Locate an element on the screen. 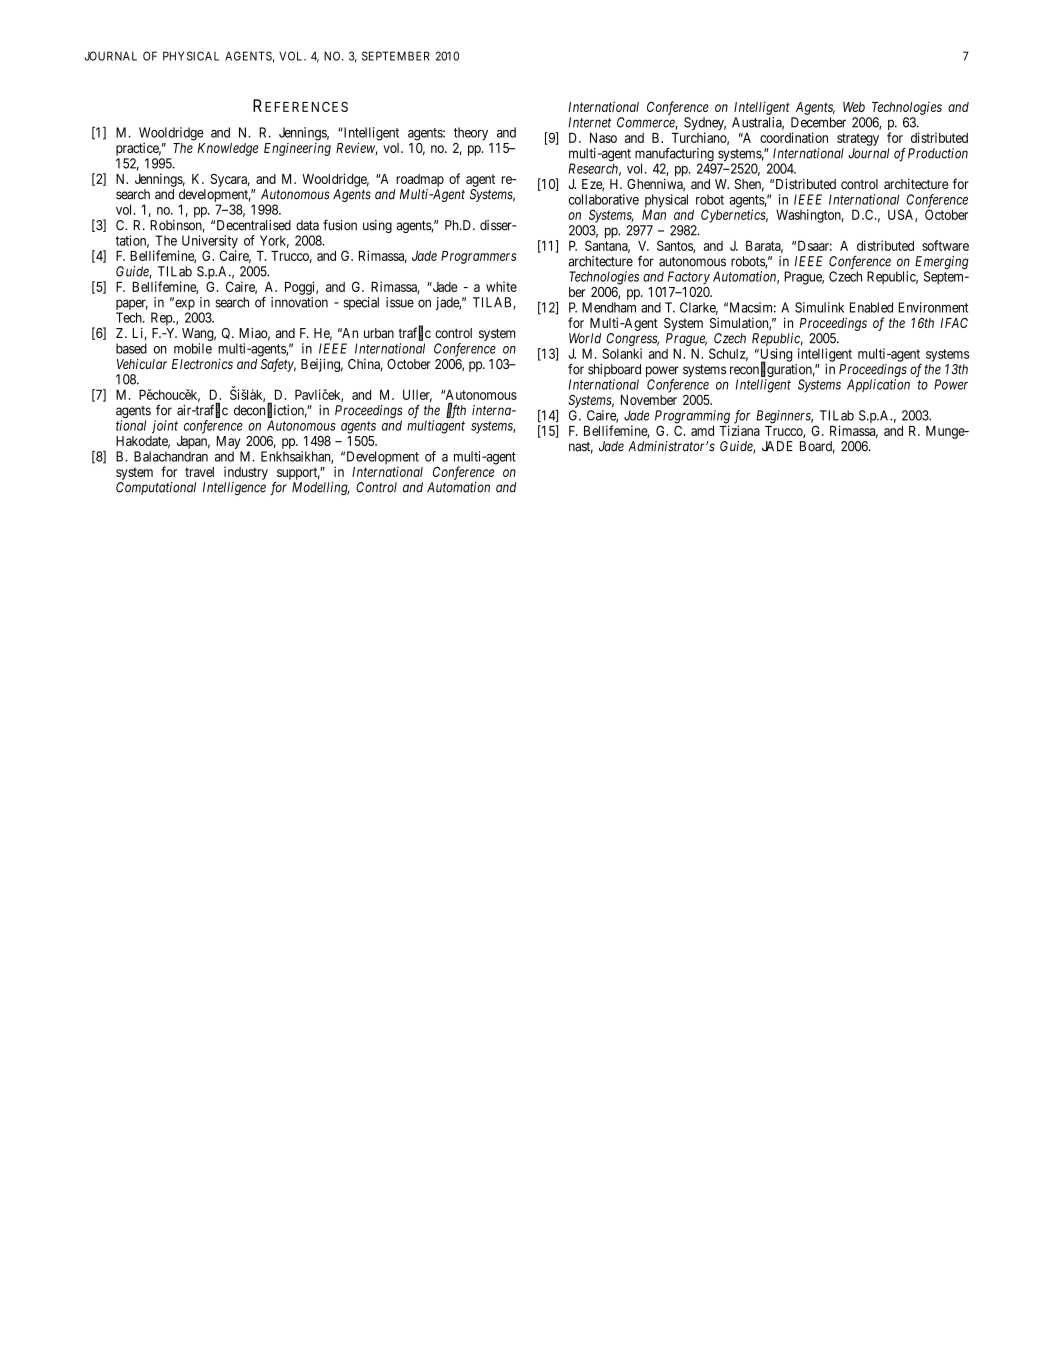  Programmers is located at coordinates (479, 257).
